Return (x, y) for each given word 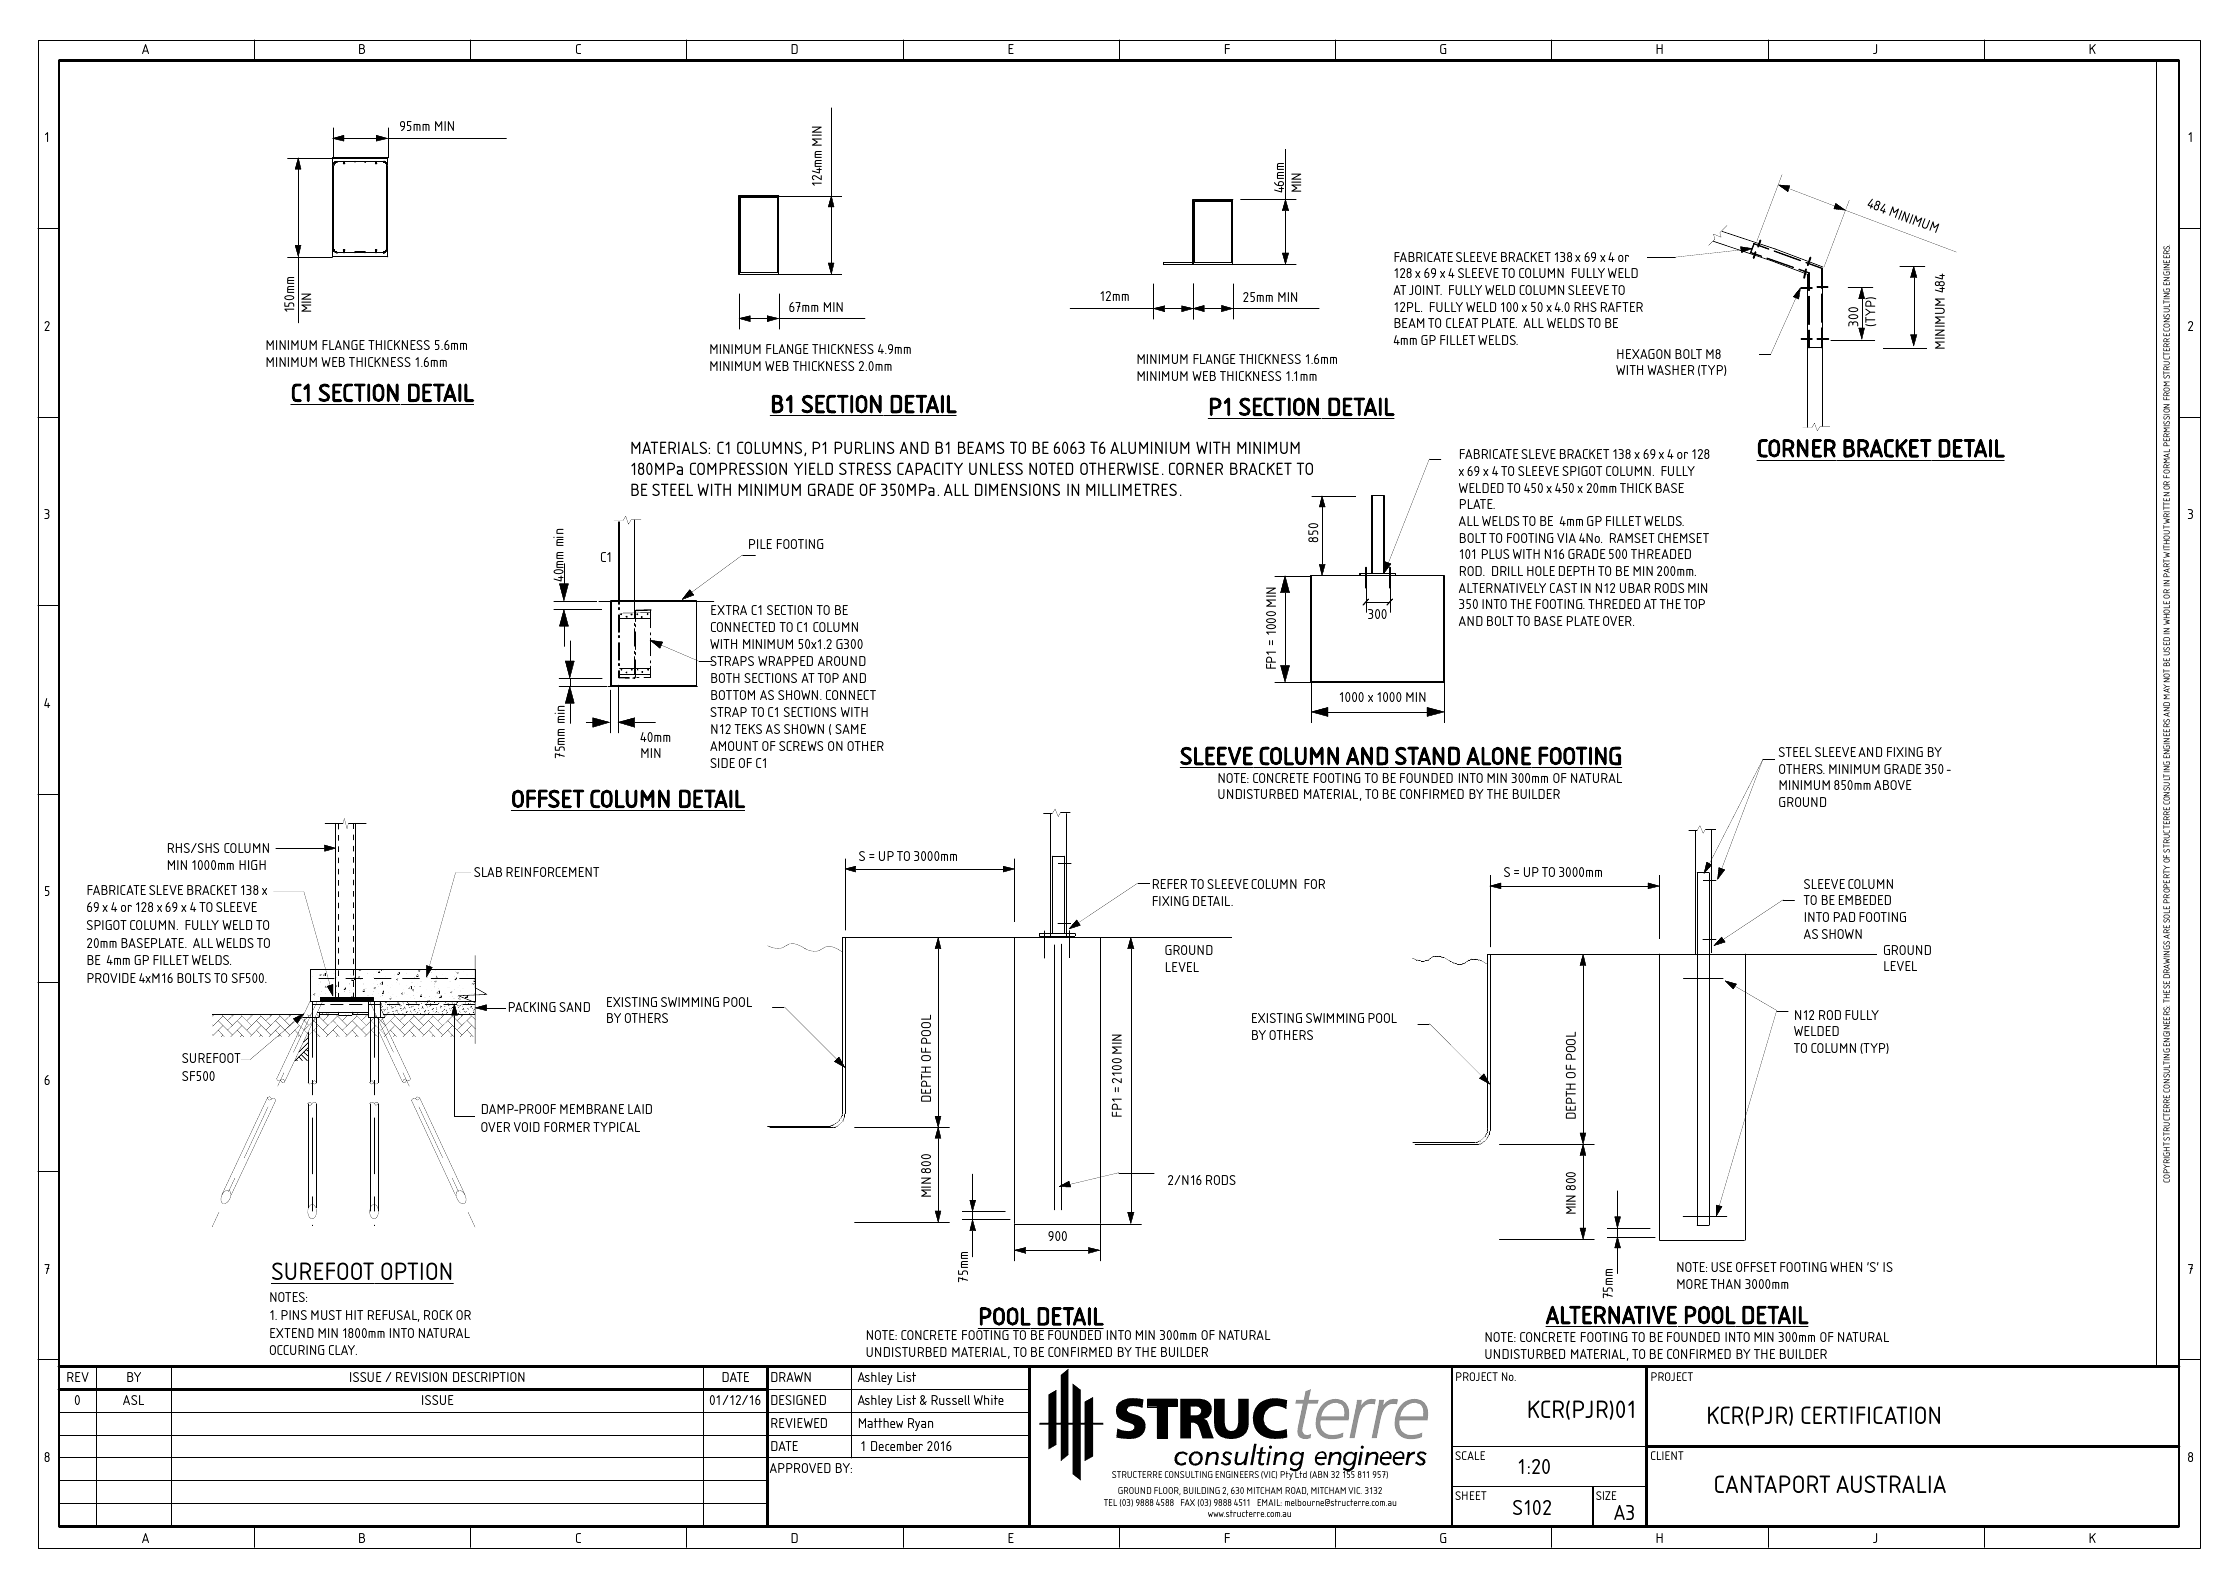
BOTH (725, 678)
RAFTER (1622, 307)
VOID (527, 1127)
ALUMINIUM (1150, 447)
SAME (850, 729)
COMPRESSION (738, 468)
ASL (133, 1400)
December (897, 1446)
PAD (1844, 917)
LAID (640, 1109)
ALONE (1498, 756)
